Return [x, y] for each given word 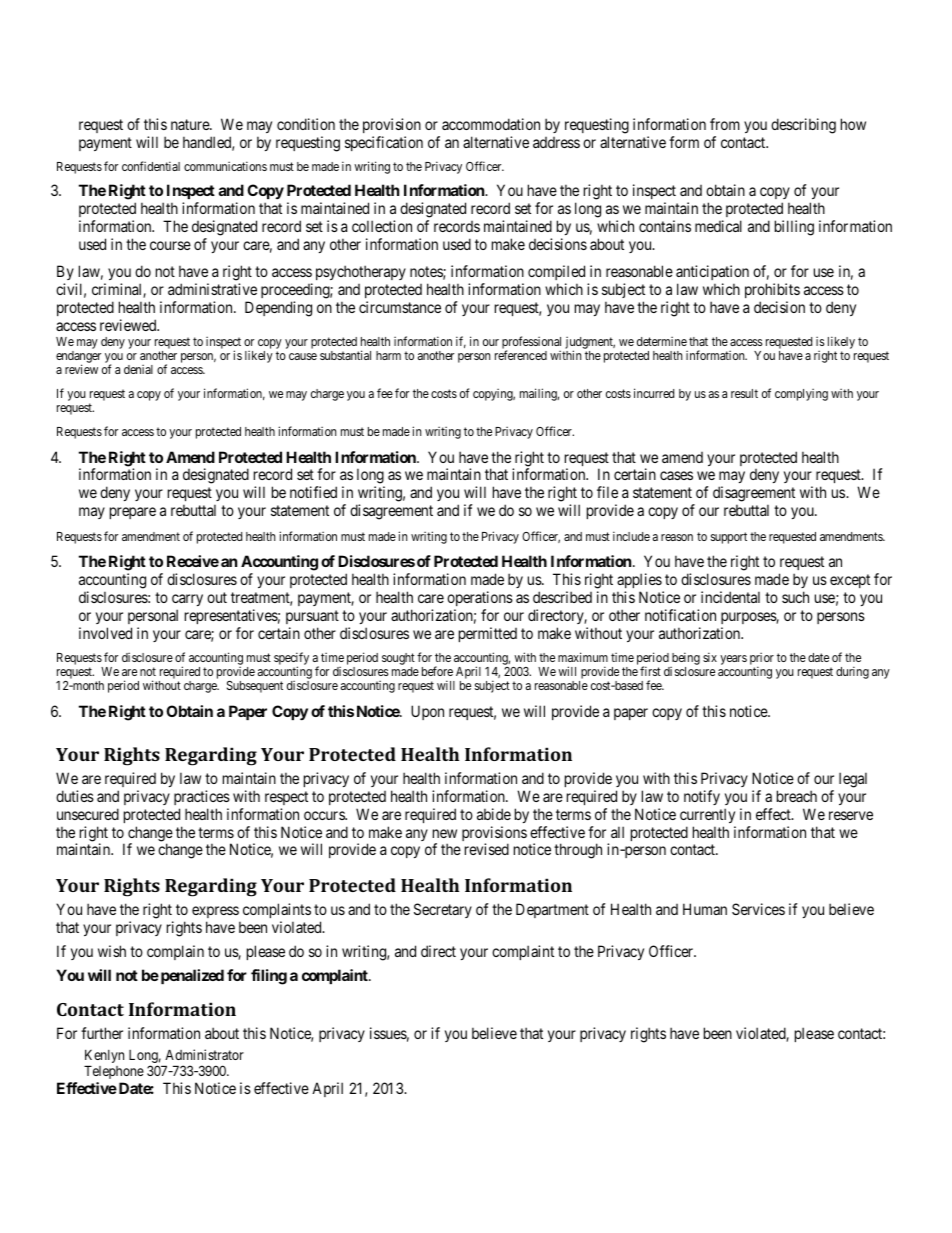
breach [797, 796]
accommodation [491, 124]
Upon [427, 712]
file [607, 492]
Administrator [204, 1054]
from [725, 124]
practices [202, 797]
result [744, 393]
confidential [151, 166]
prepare [133, 513]
